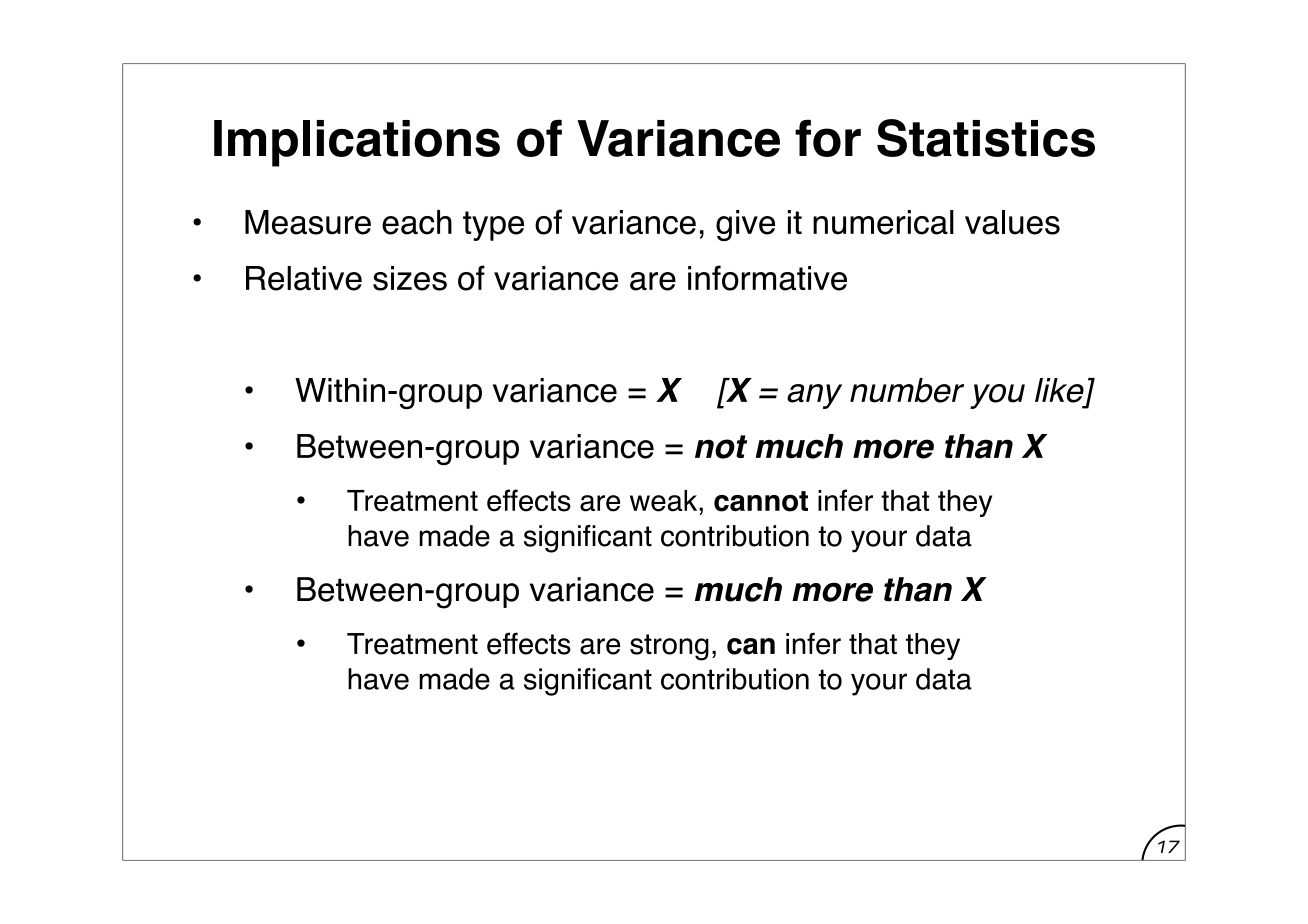  Describe the element at coordinates (357, 143) in the screenshot. I see `Implications` at that location.
